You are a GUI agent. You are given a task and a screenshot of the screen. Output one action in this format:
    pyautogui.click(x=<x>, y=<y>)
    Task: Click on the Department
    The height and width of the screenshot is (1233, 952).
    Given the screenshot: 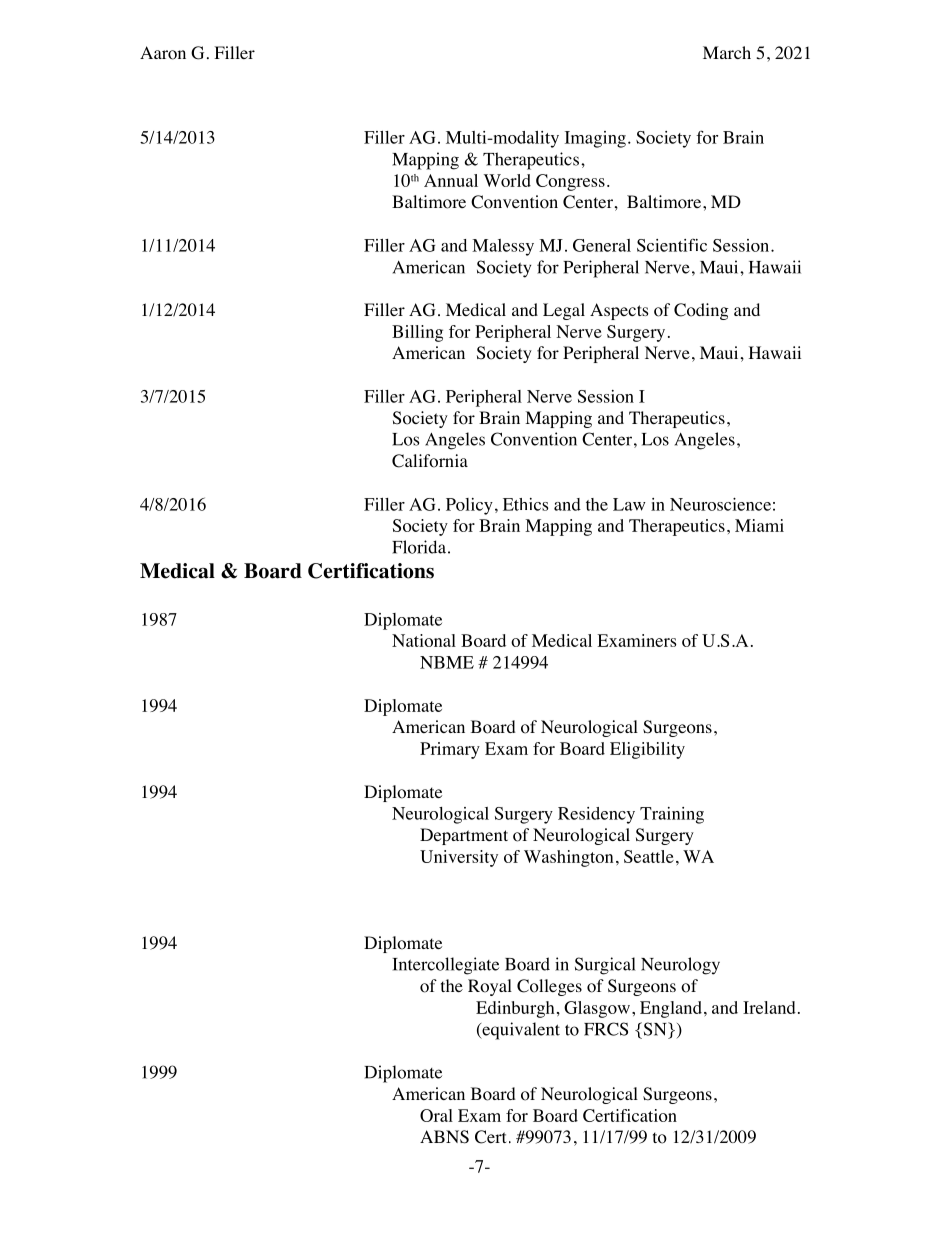 What is the action you would take?
    pyautogui.click(x=464, y=836)
